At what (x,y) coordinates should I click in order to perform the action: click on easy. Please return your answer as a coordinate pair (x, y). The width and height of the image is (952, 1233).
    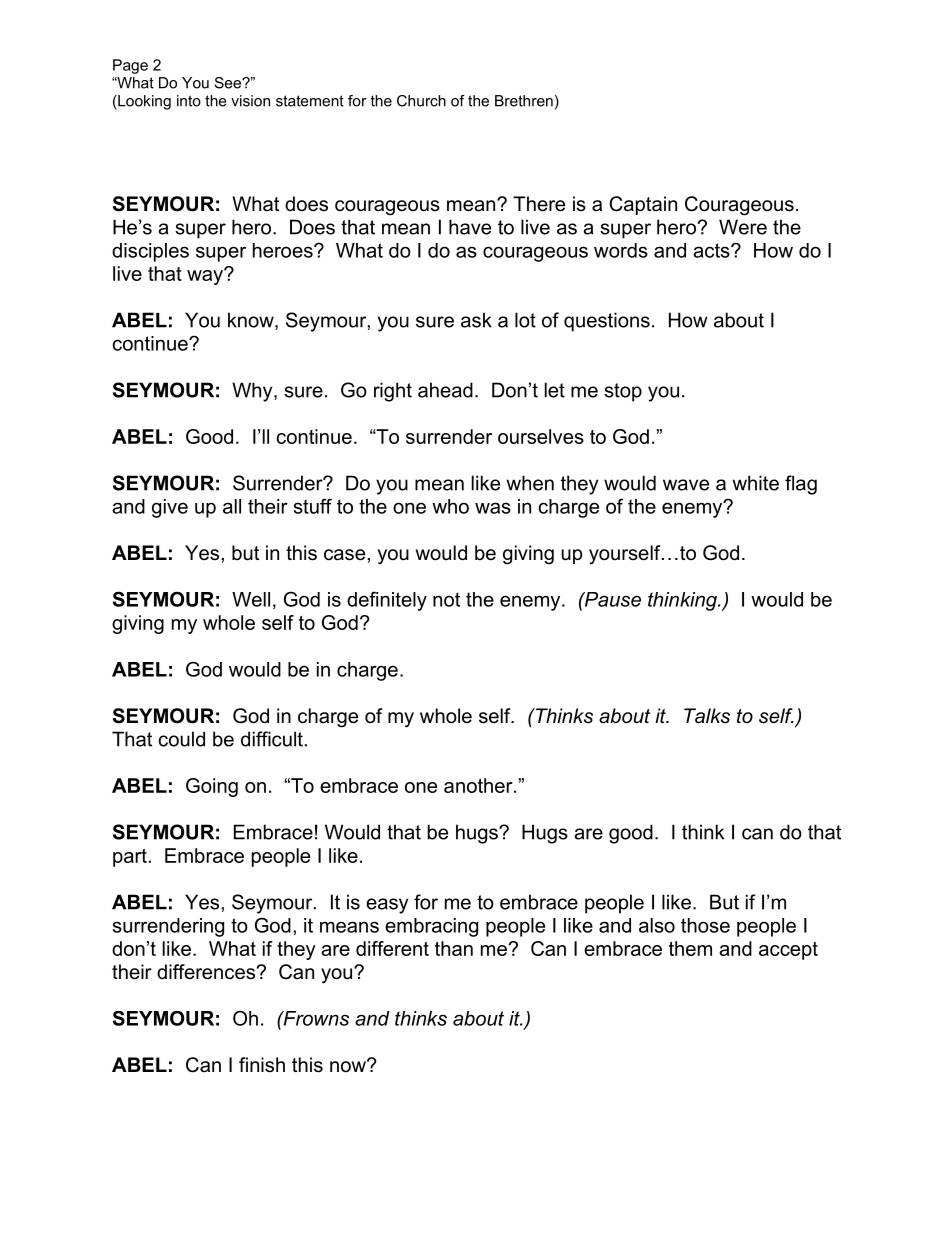
    Looking at the image, I should click on (387, 906).
